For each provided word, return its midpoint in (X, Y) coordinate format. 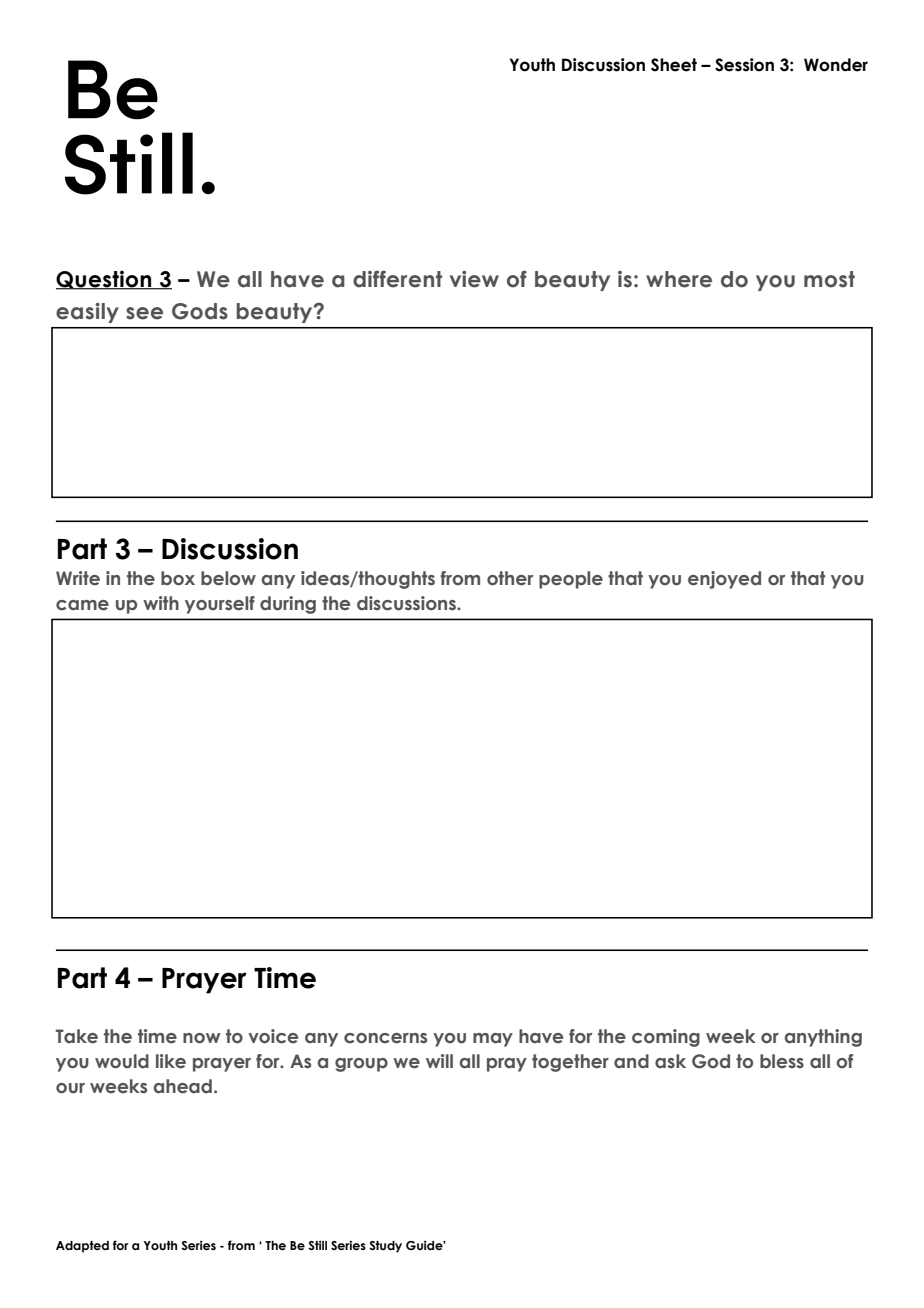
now (202, 1038)
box (178, 578)
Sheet (674, 65)
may (493, 1040)
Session (744, 65)
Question (105, 280)
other (510, 578)
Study (385, 1247)
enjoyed (724, 580)
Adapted (82, 1247)
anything (823, 1038)
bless (782, 1061)
